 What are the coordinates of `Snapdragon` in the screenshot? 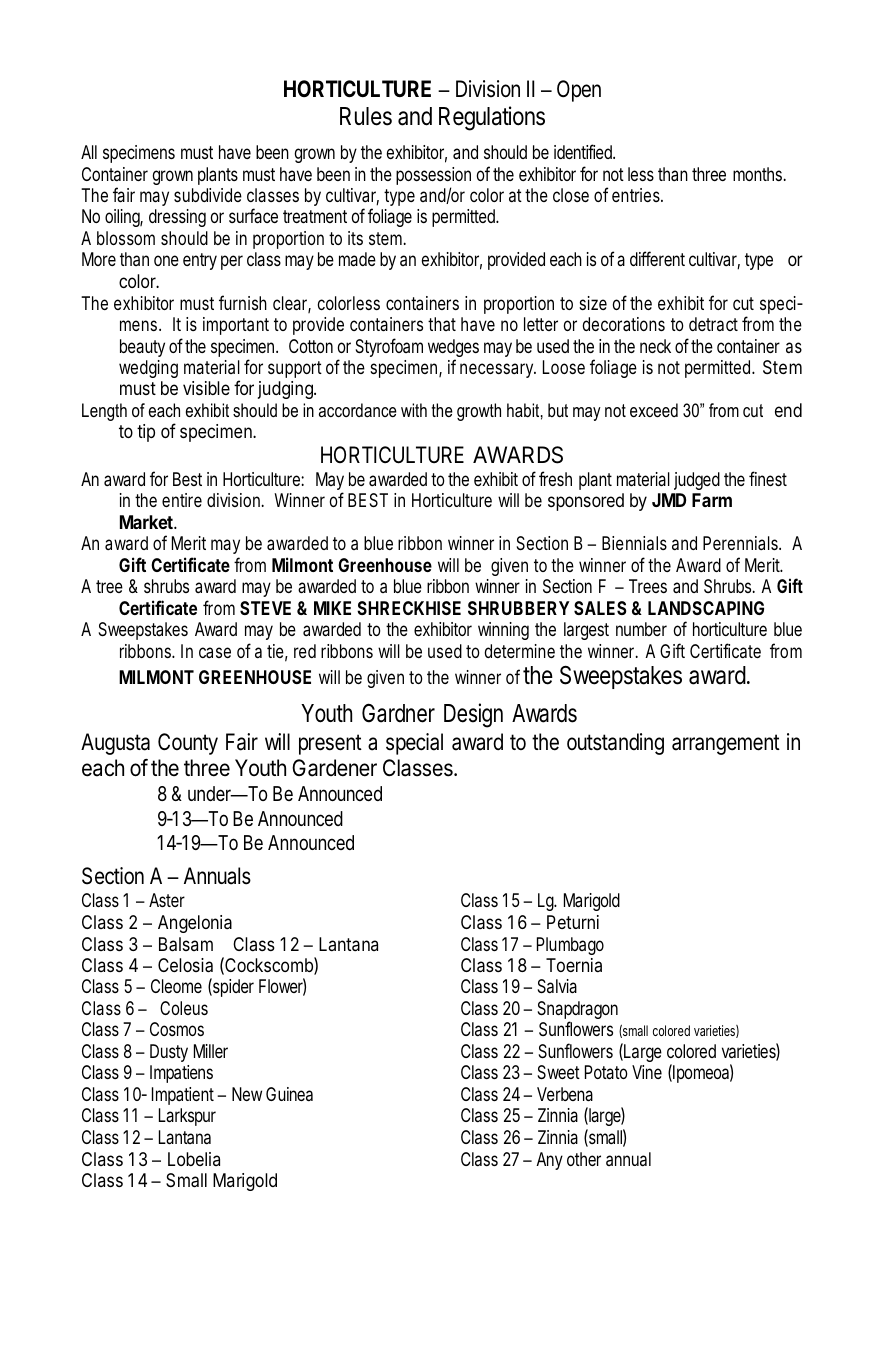 It's located at (577, 1011).
